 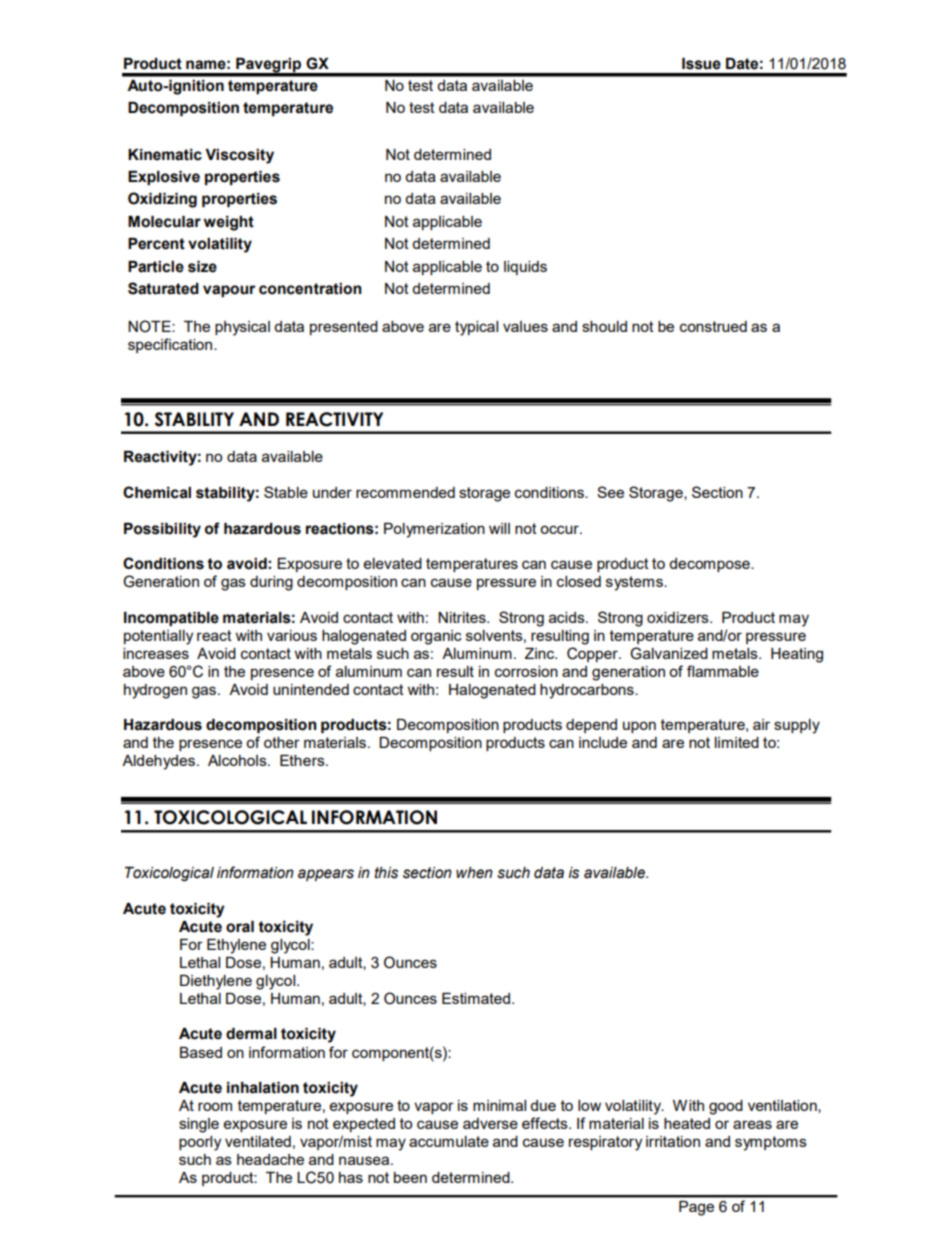 What do you see at coordinates (239, 156) in the screenshot?
I see `Viscosity` at bounding box center [239, 156].
